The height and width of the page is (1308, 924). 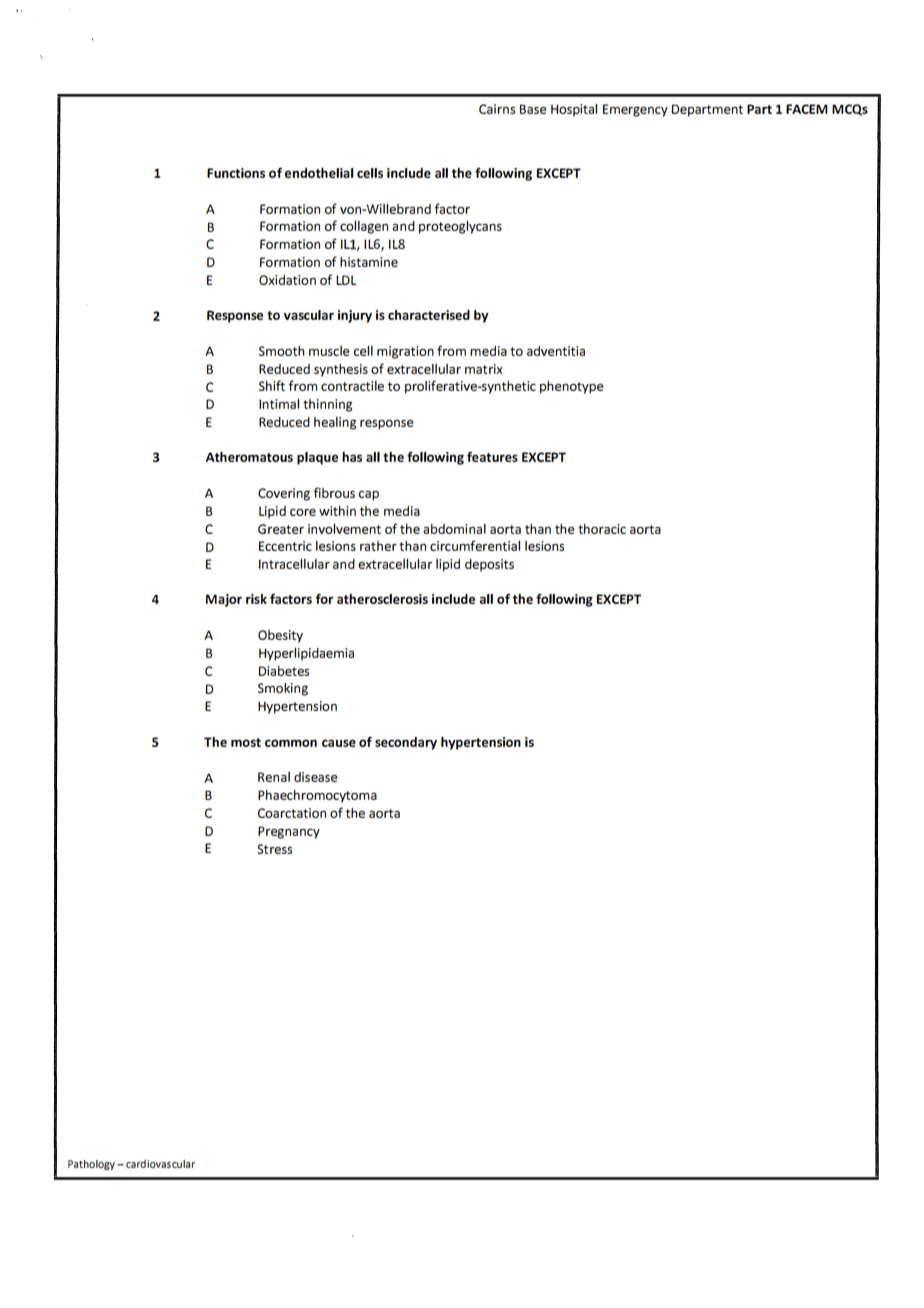 What do you see at coordinates (319, 172) in the page?
I see `endothelial` at bounding box center [319, 172].
